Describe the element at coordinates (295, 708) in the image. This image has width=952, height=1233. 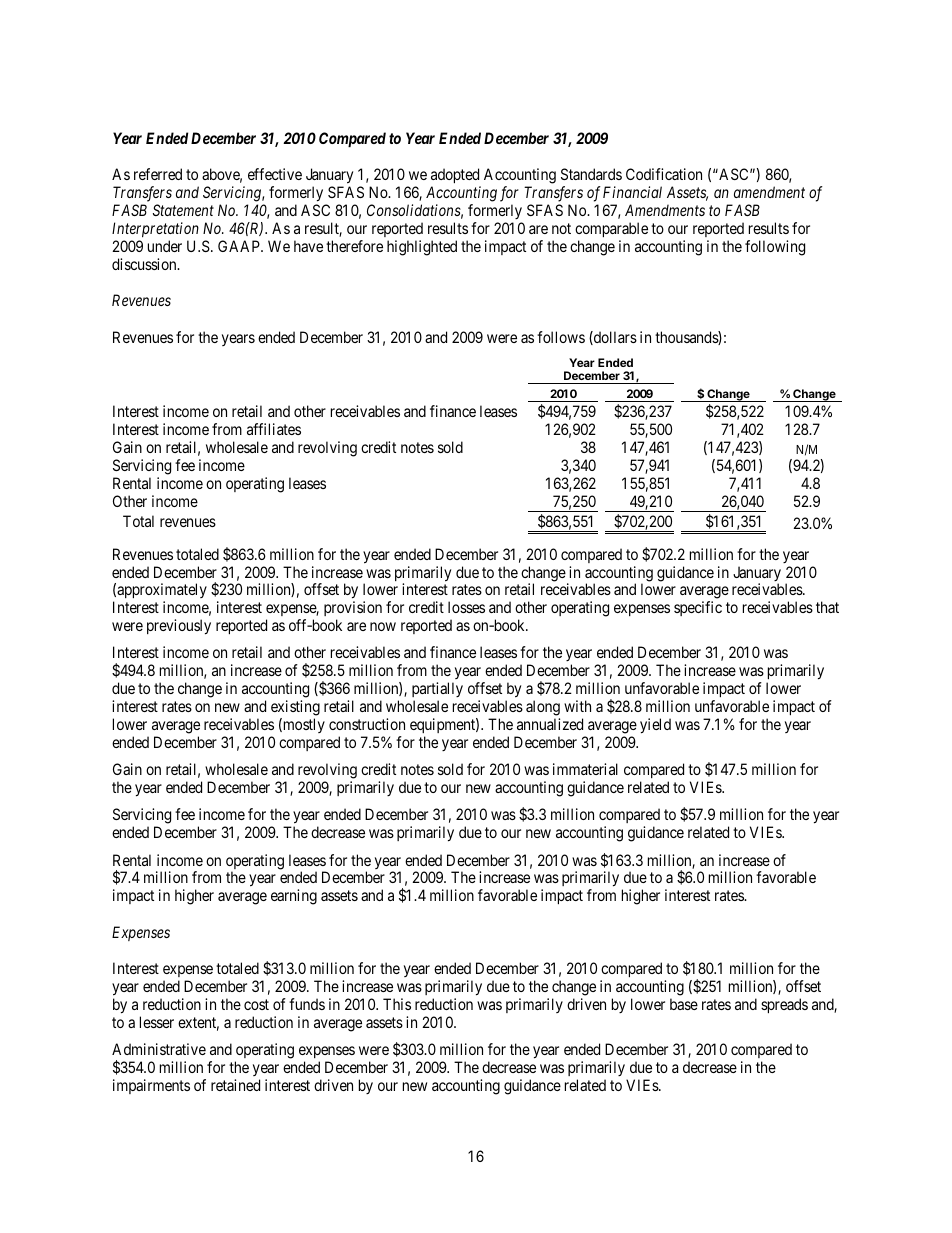
I see `existing` at that location.
